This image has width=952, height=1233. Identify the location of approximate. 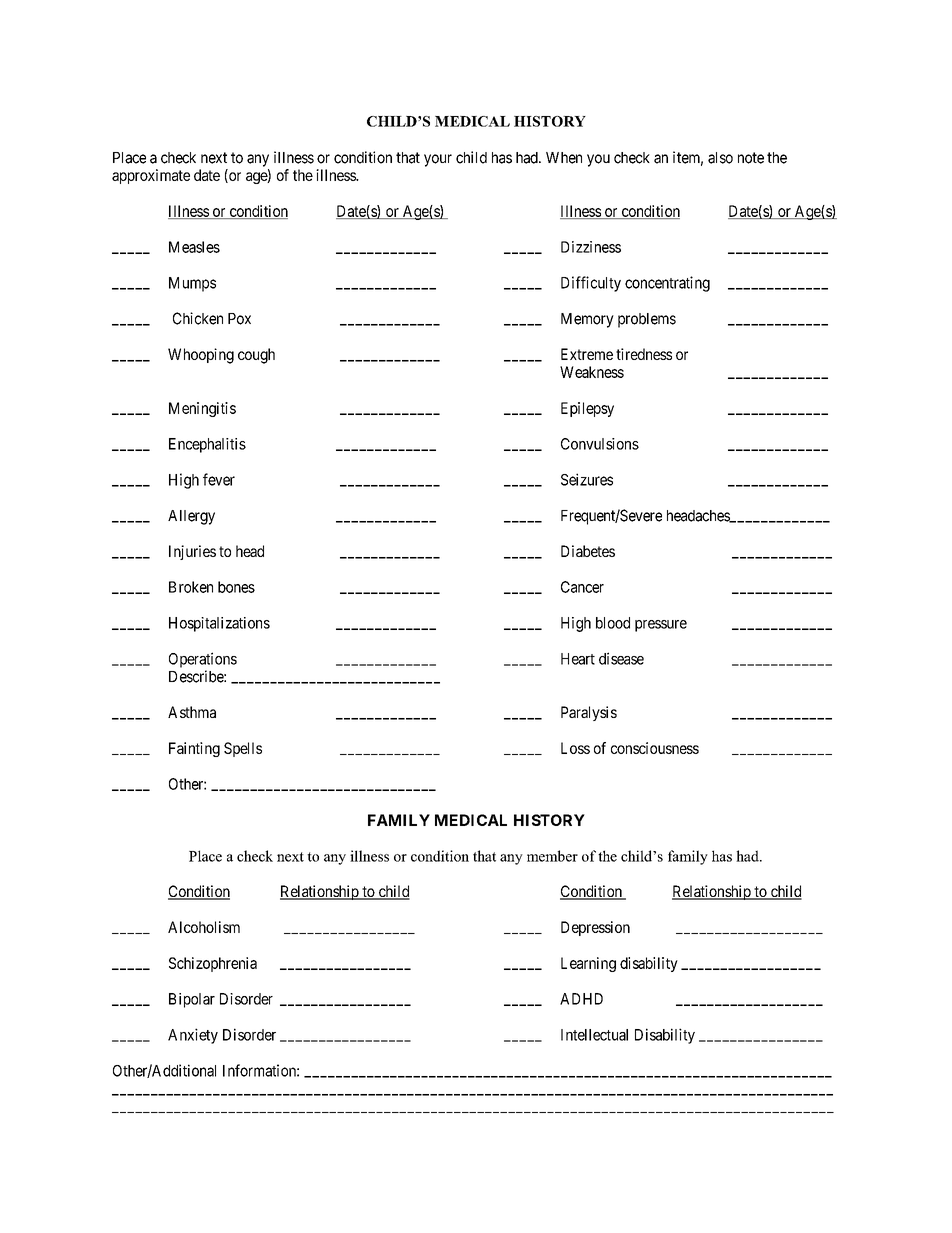
(151, 176).
